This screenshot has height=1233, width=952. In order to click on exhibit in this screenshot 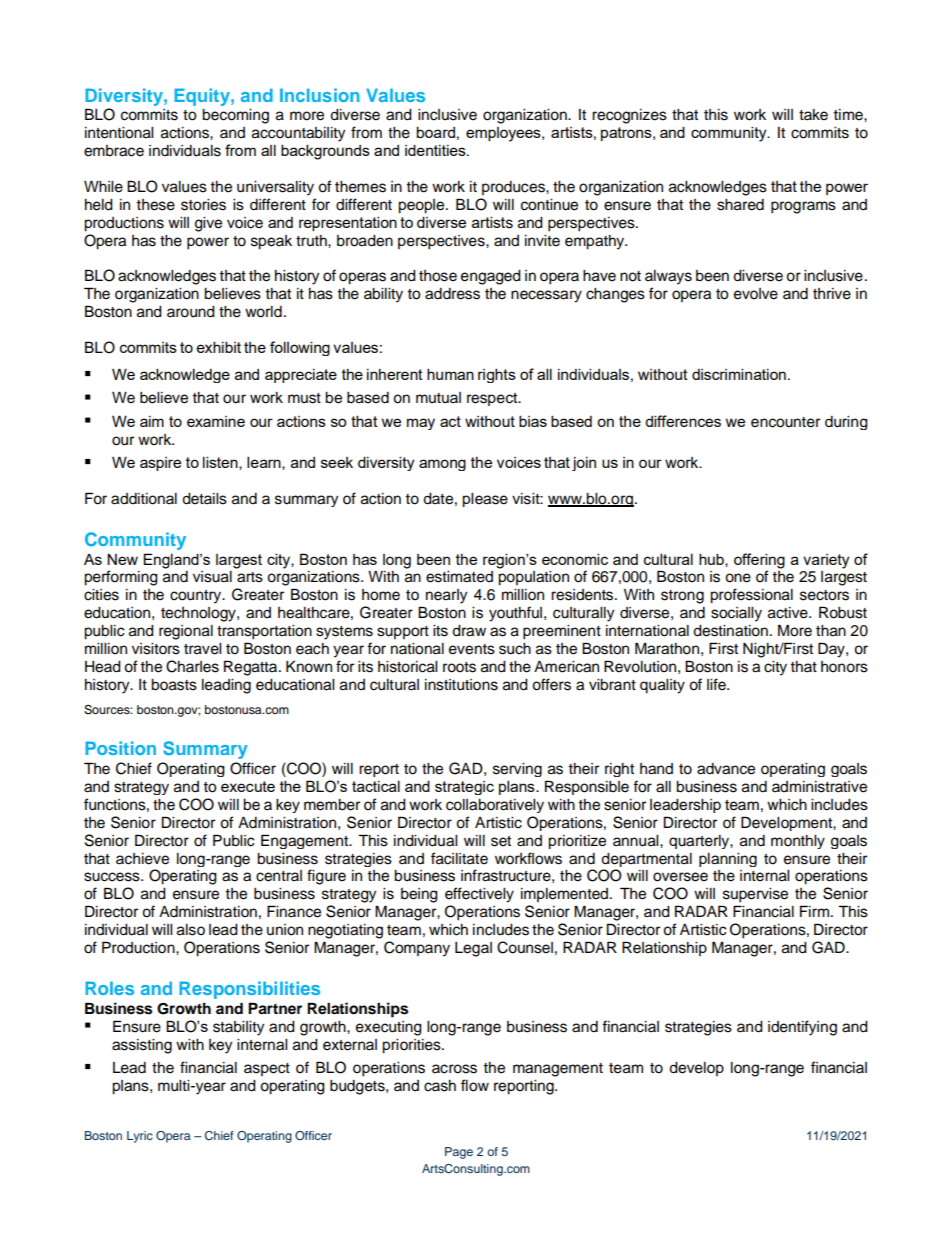, I will do `click(219, 347)`.
